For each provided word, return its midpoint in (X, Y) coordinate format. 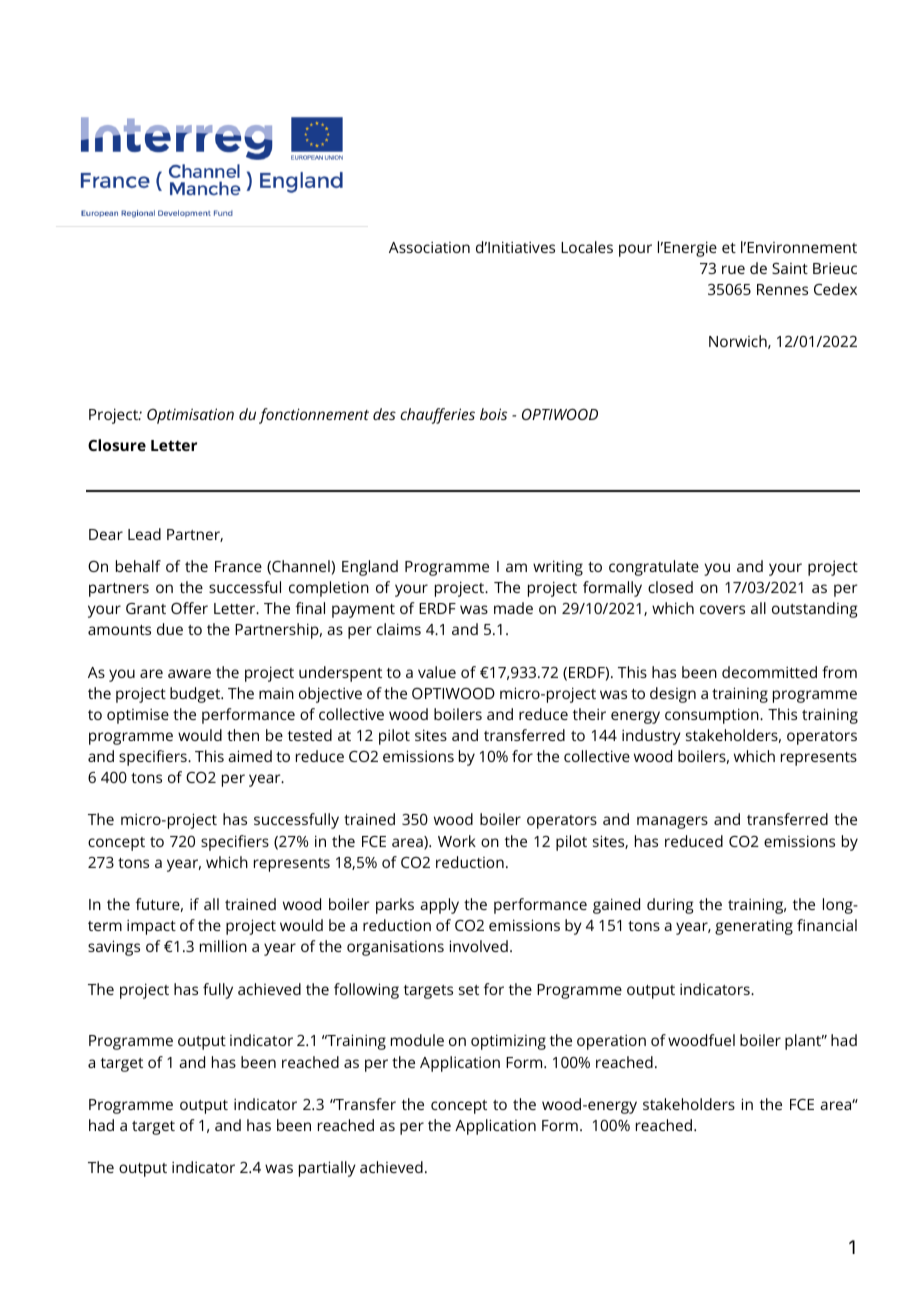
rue (733, 269)
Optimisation (190, 416)
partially (327, 1169)
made (513, 608)
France (238, 566)
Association (429, 247)
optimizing (508, 1042)
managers (672, 822)
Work (457, 841)
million (223, 946)
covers (722, 609)
